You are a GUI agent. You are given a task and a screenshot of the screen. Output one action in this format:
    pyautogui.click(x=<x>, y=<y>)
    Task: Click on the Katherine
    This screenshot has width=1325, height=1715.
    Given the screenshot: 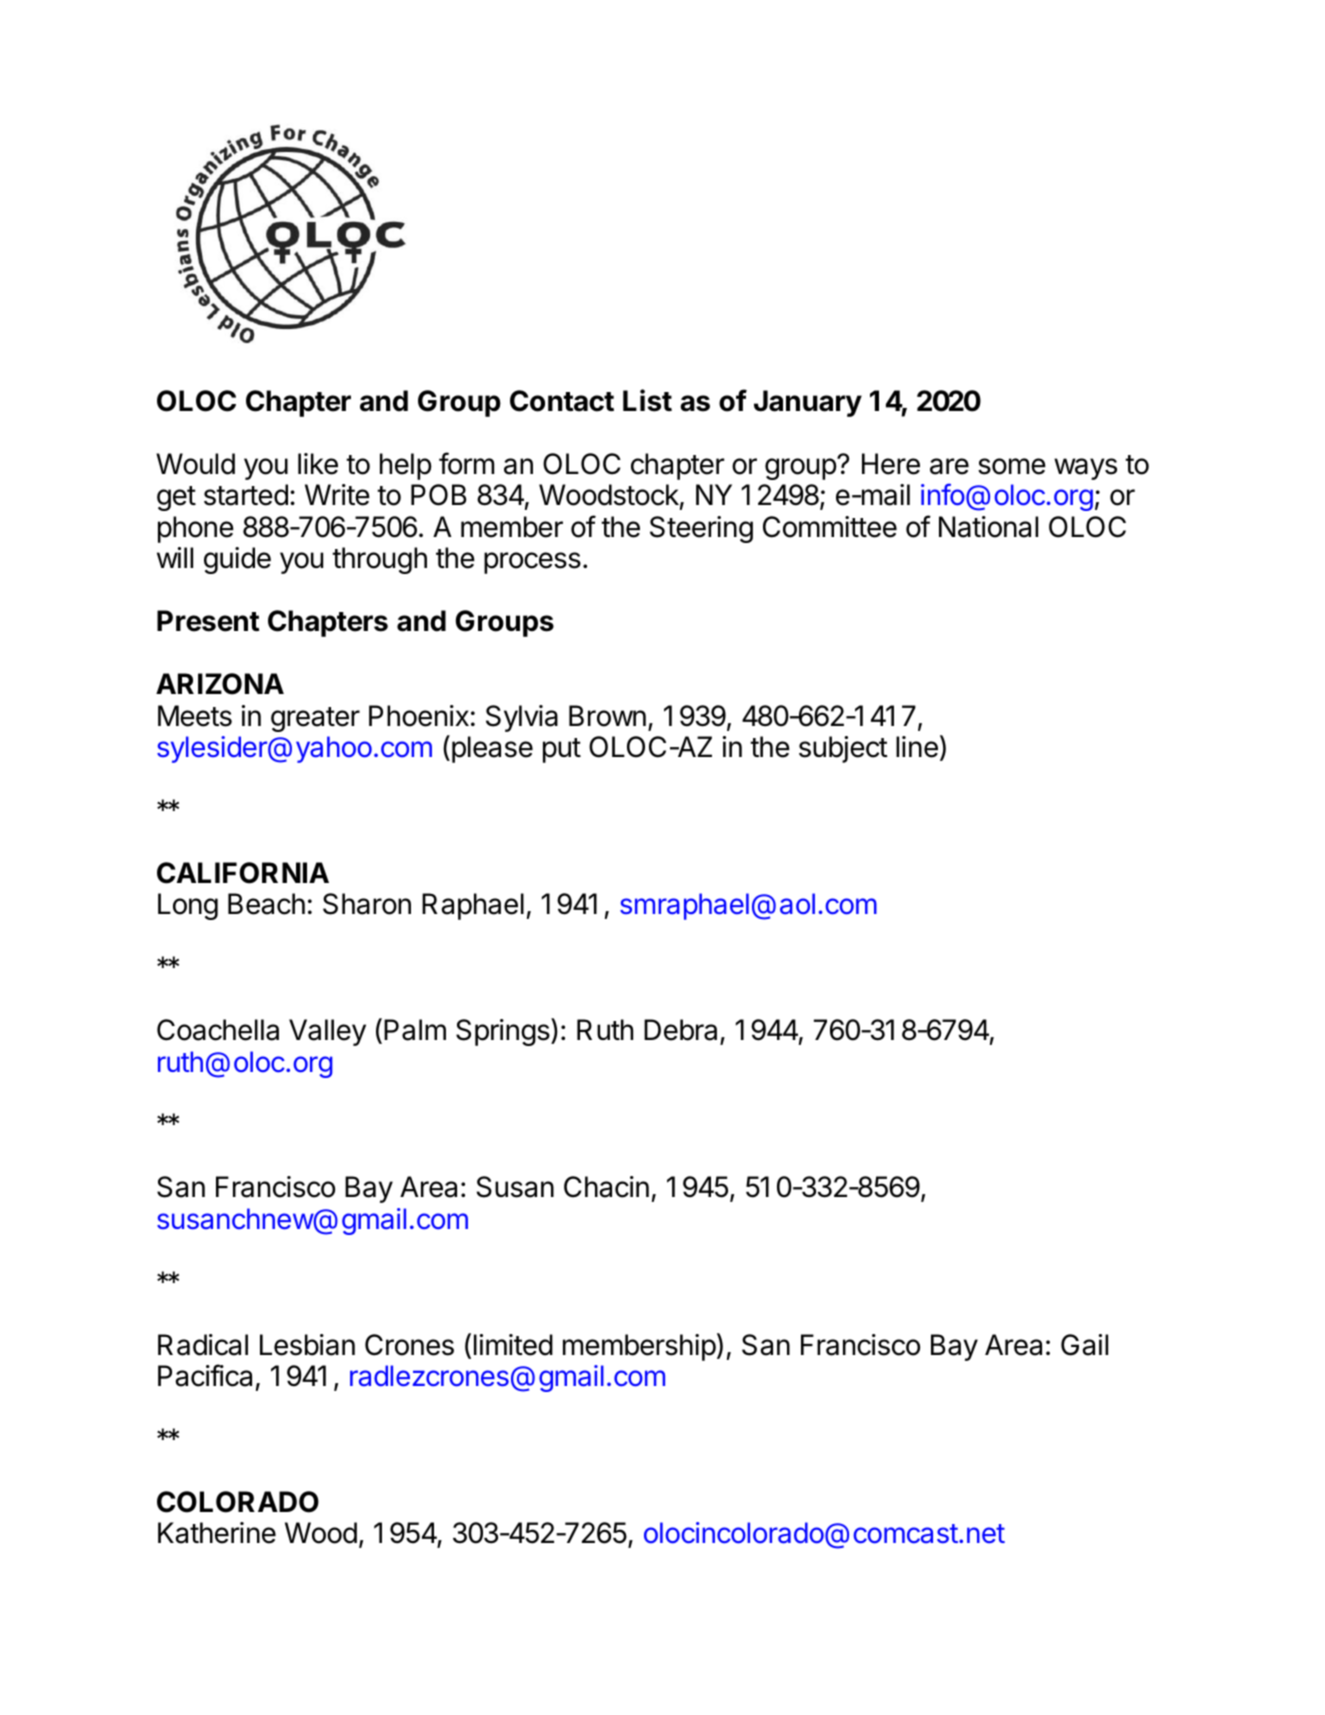 What is the action you would take?
    pyautogui.click(x=217, y=1533)
